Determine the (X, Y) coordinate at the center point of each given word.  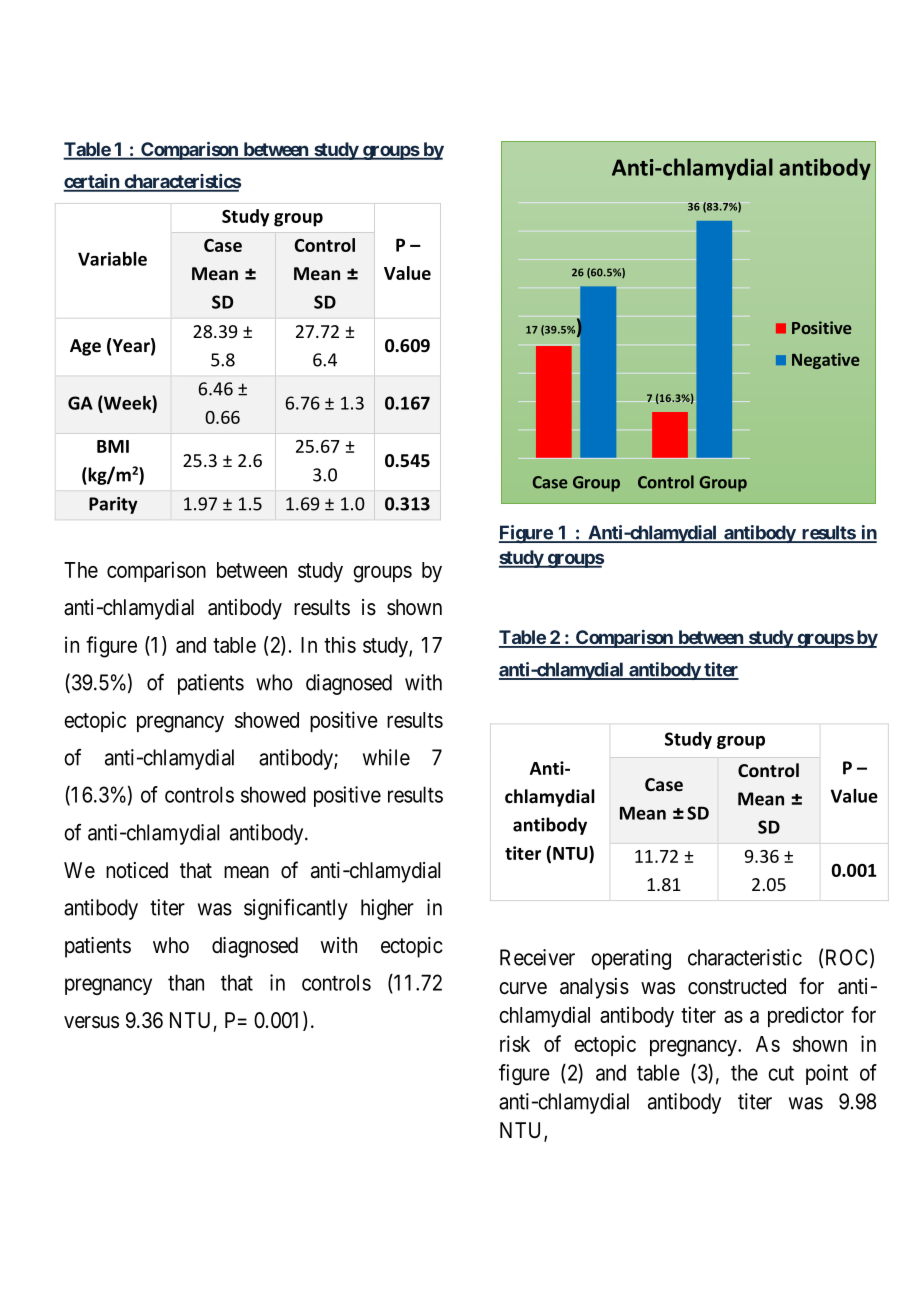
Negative (825, 361)
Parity (113, 505)
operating (631, 959)
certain (92, 182)
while (386, 757)
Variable (112, 259)
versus (91, 1022)
